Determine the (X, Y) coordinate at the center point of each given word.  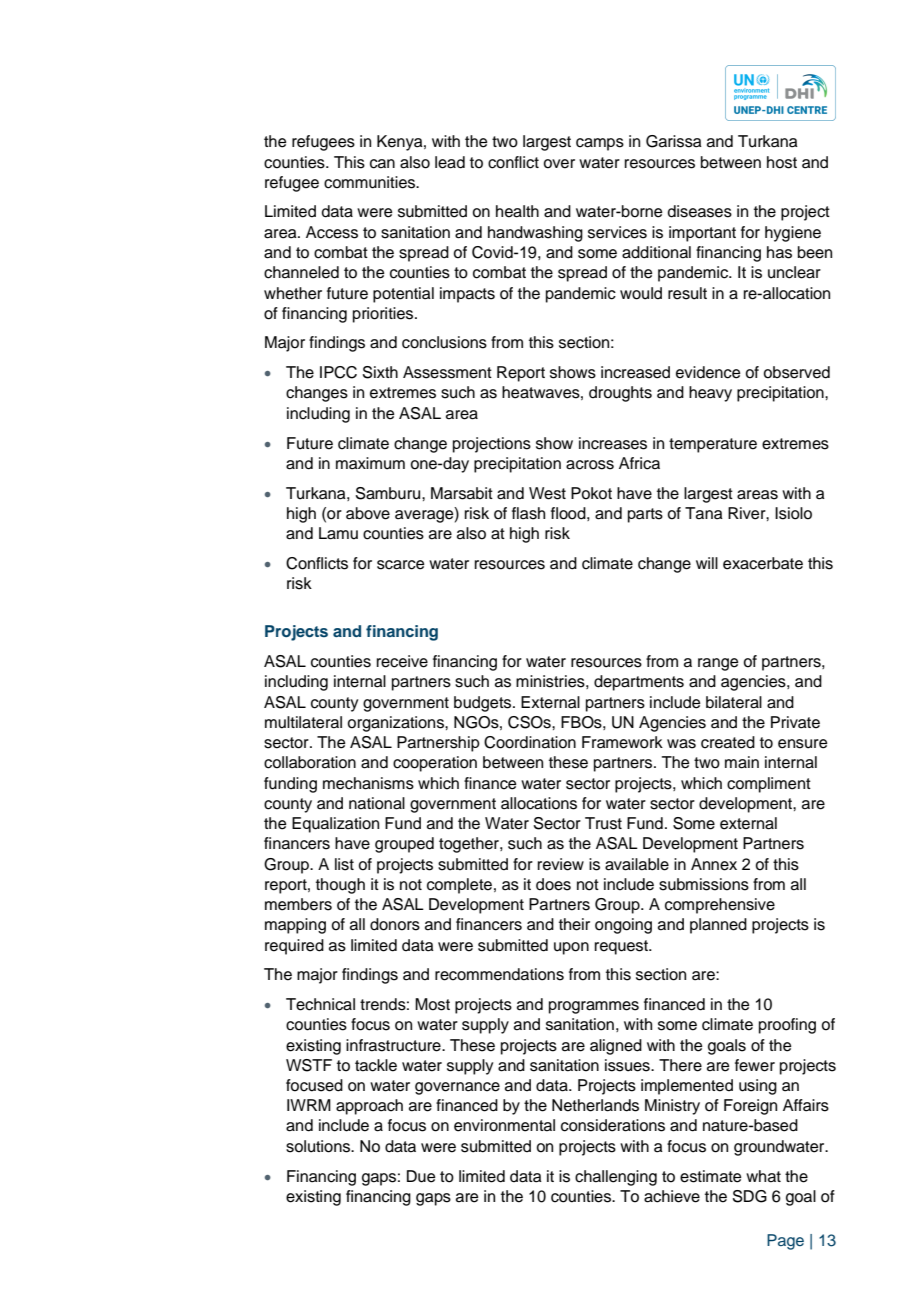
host (782, 162)
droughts (620, 394)
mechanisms (368, 783)
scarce (401, 565)
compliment (769, 785)
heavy (710, 394)
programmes (594, 1007)
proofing (787, 1026)
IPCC (338, 372)
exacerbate (763, 563)
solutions (319, 1146)
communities (370, 182)
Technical (320, 1004)
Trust (603, 823)
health (517, 211)
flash (528, 513)
